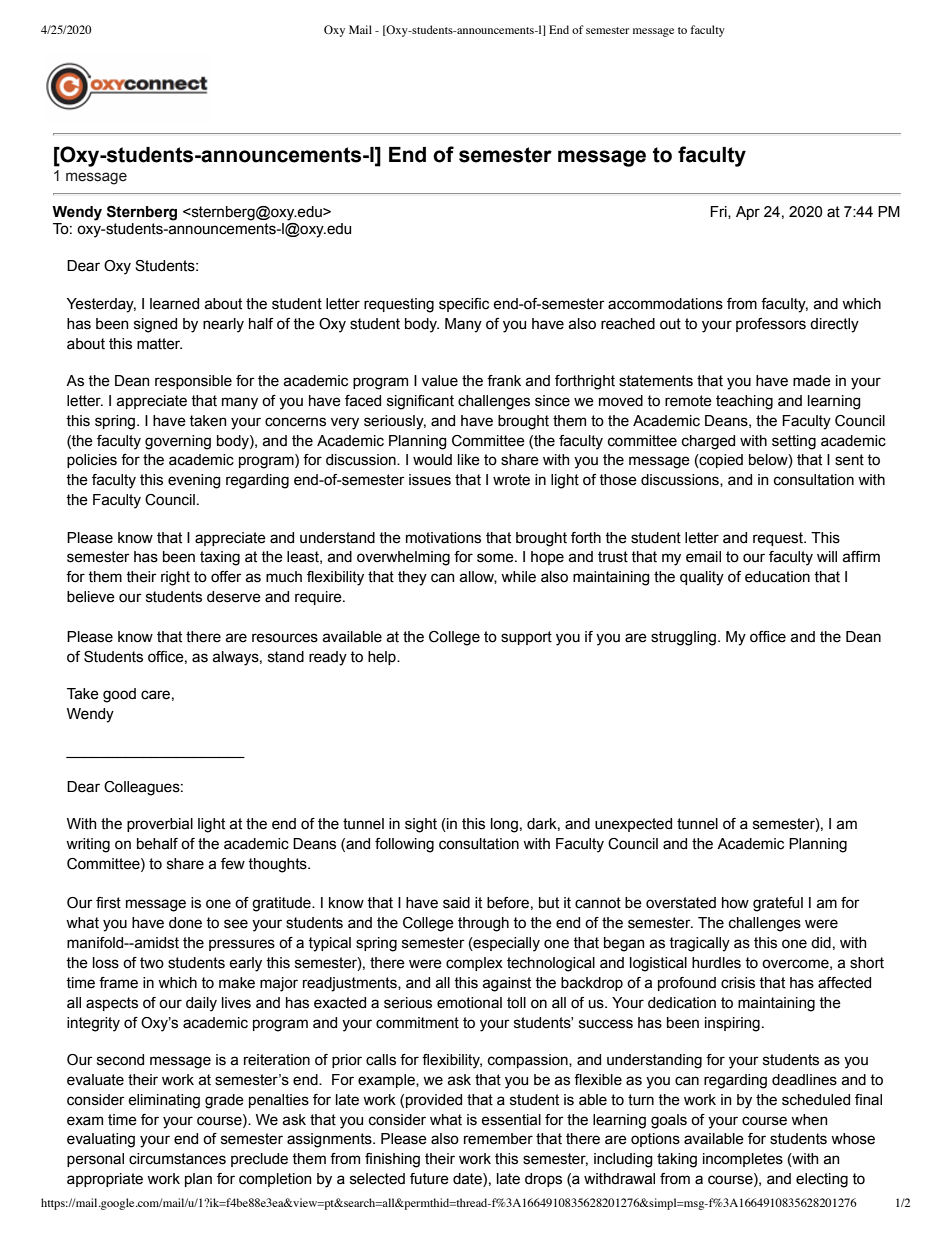 This screenshot has height=1233, width=952. I want to click on education, so click(777, 577).
